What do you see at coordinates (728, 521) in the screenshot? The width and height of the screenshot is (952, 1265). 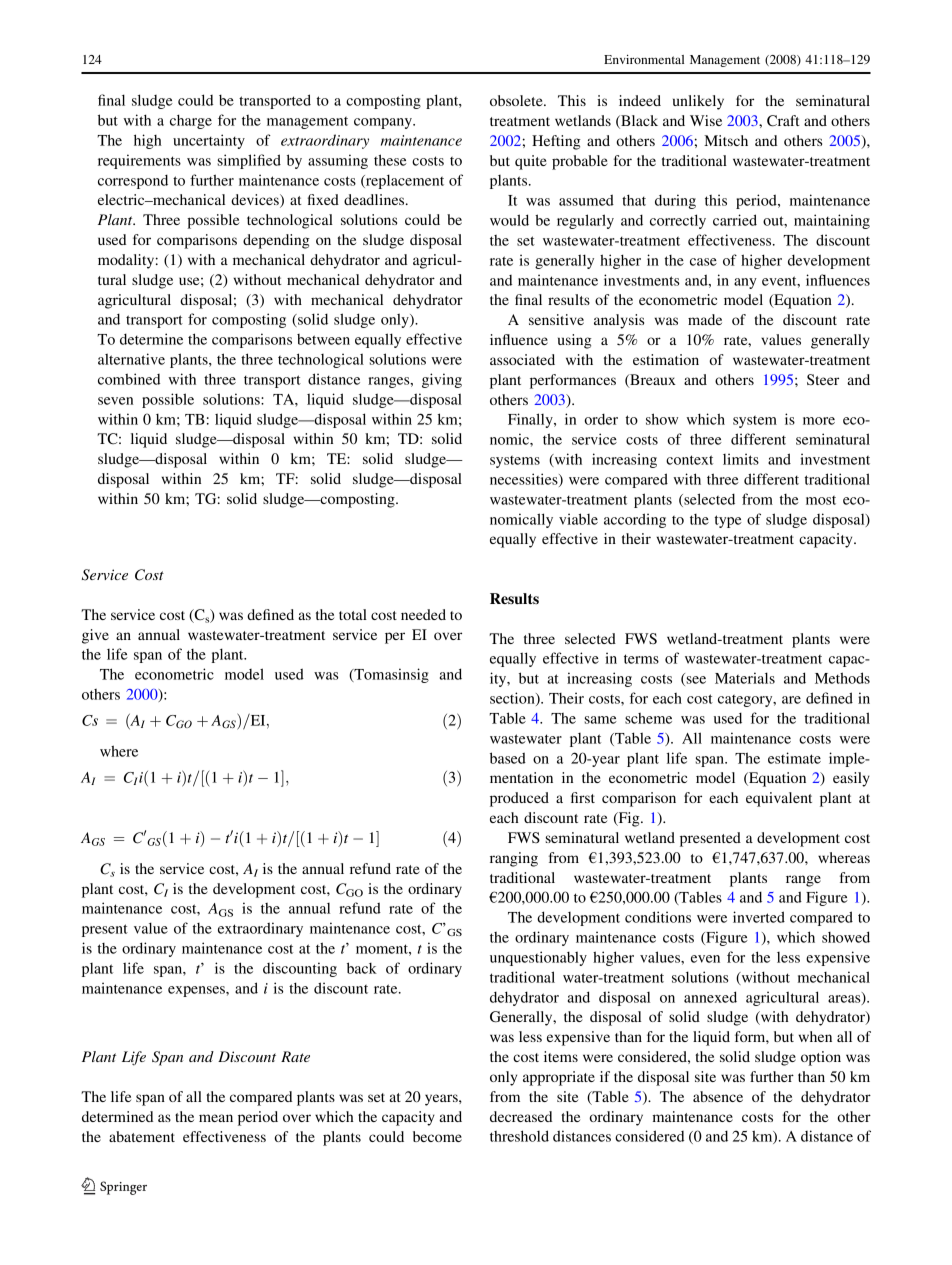 I see `type` at bounding box center [728, 521].
